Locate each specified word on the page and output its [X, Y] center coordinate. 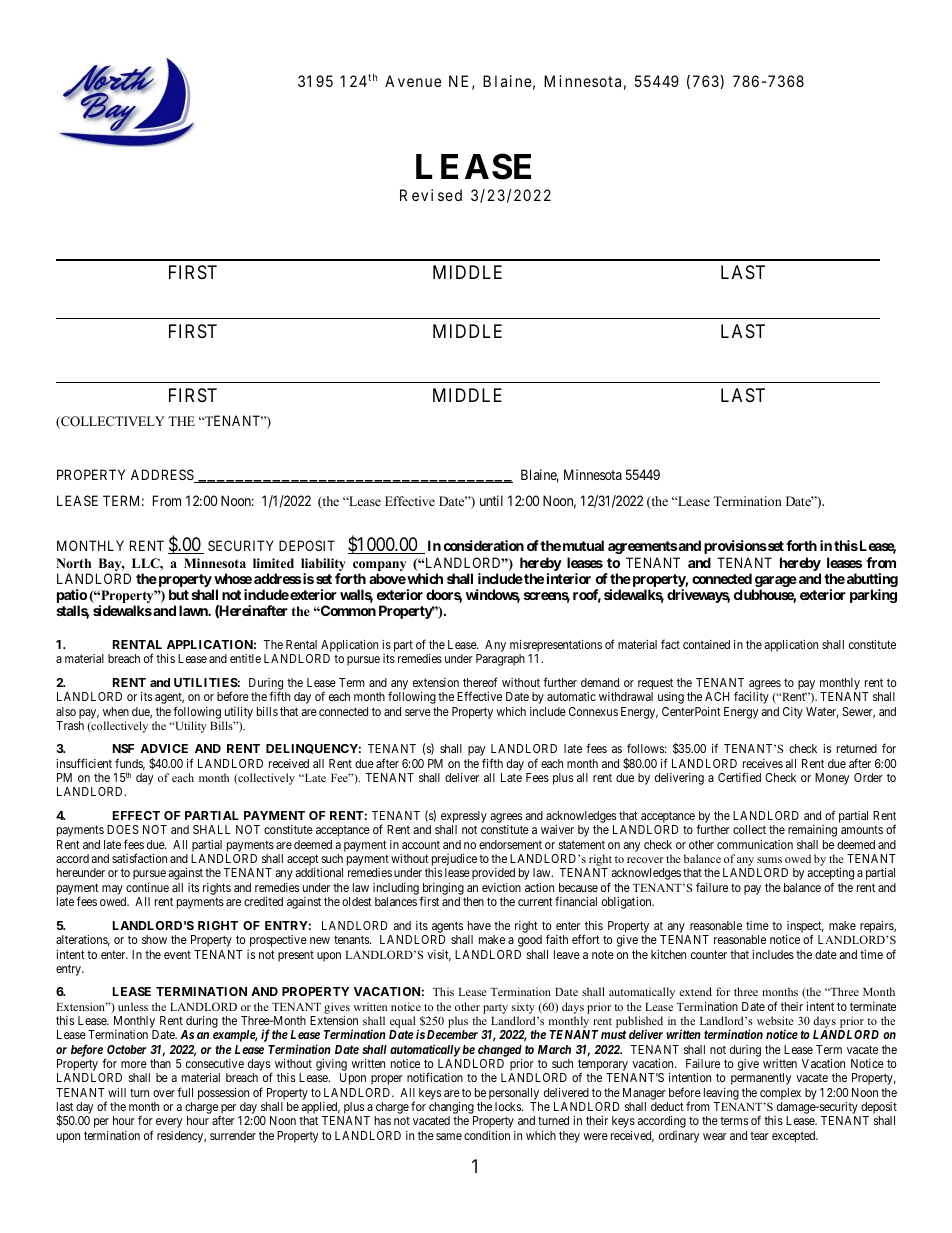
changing [452, 1109]
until [491, 500]
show [154, 939]
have [479, 925]
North [73, 563]
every [169, 1123]
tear [759, 1136]
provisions [735, 547]
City [793, 713]
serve [418, 712]
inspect [805, 928]
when [116, 711]
